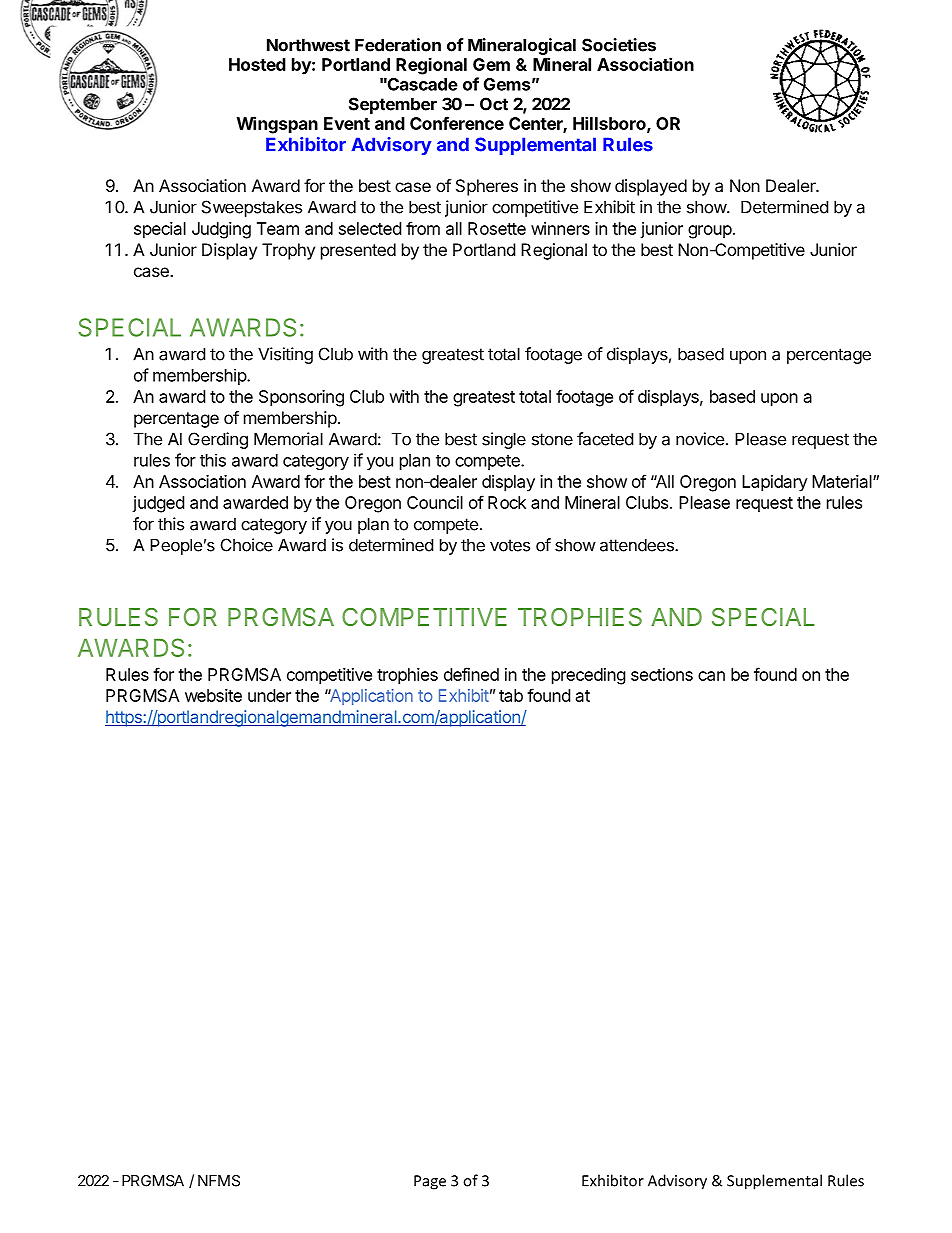 The image size is (952, 1233). I want to click on tab, so click(511, 695).
